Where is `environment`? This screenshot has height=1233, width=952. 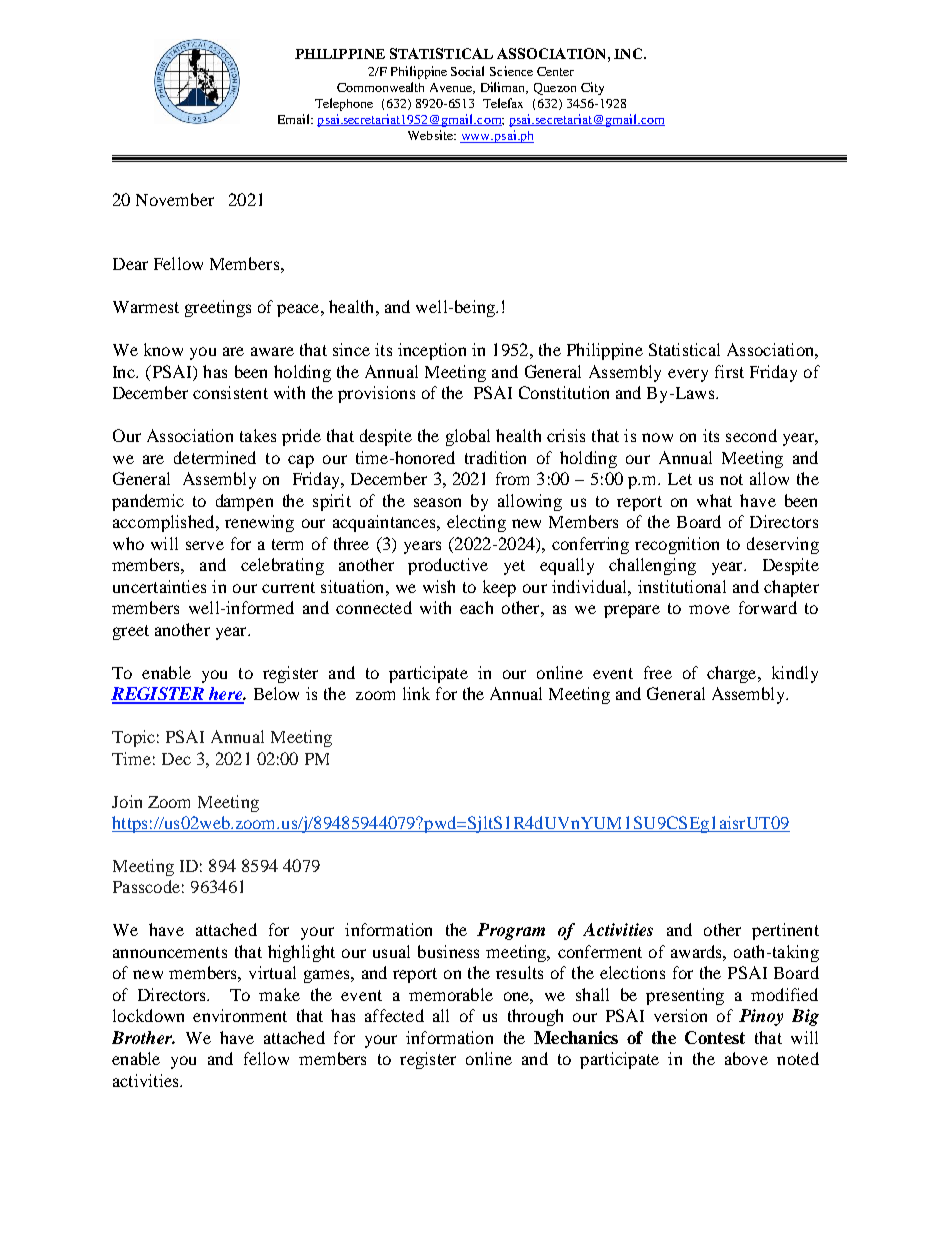
environment is located at coordinates (240, 1015).
